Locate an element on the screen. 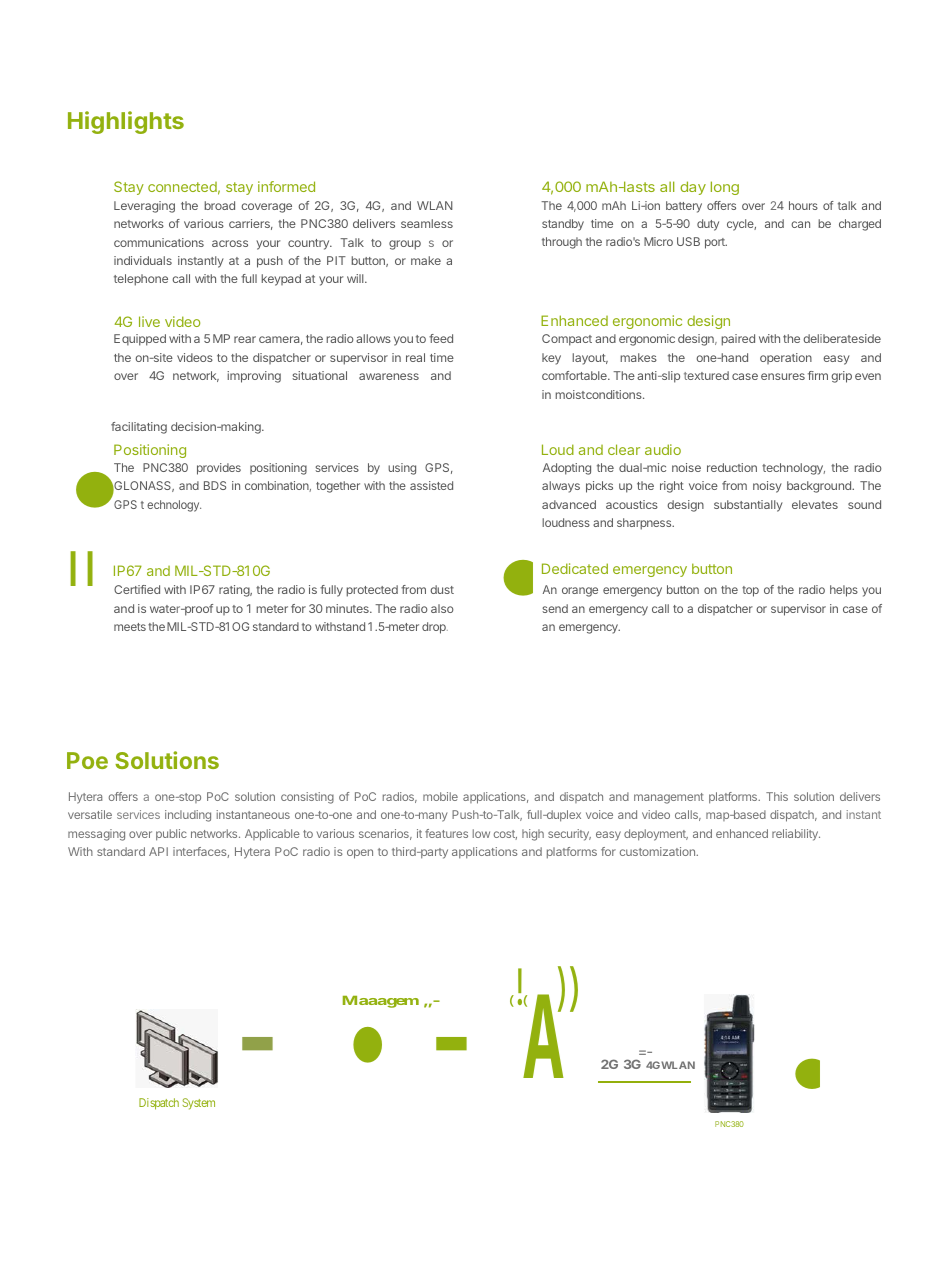 The width and height of the screenshot is (949, 1288). This is located at coordinates (777, 796).
